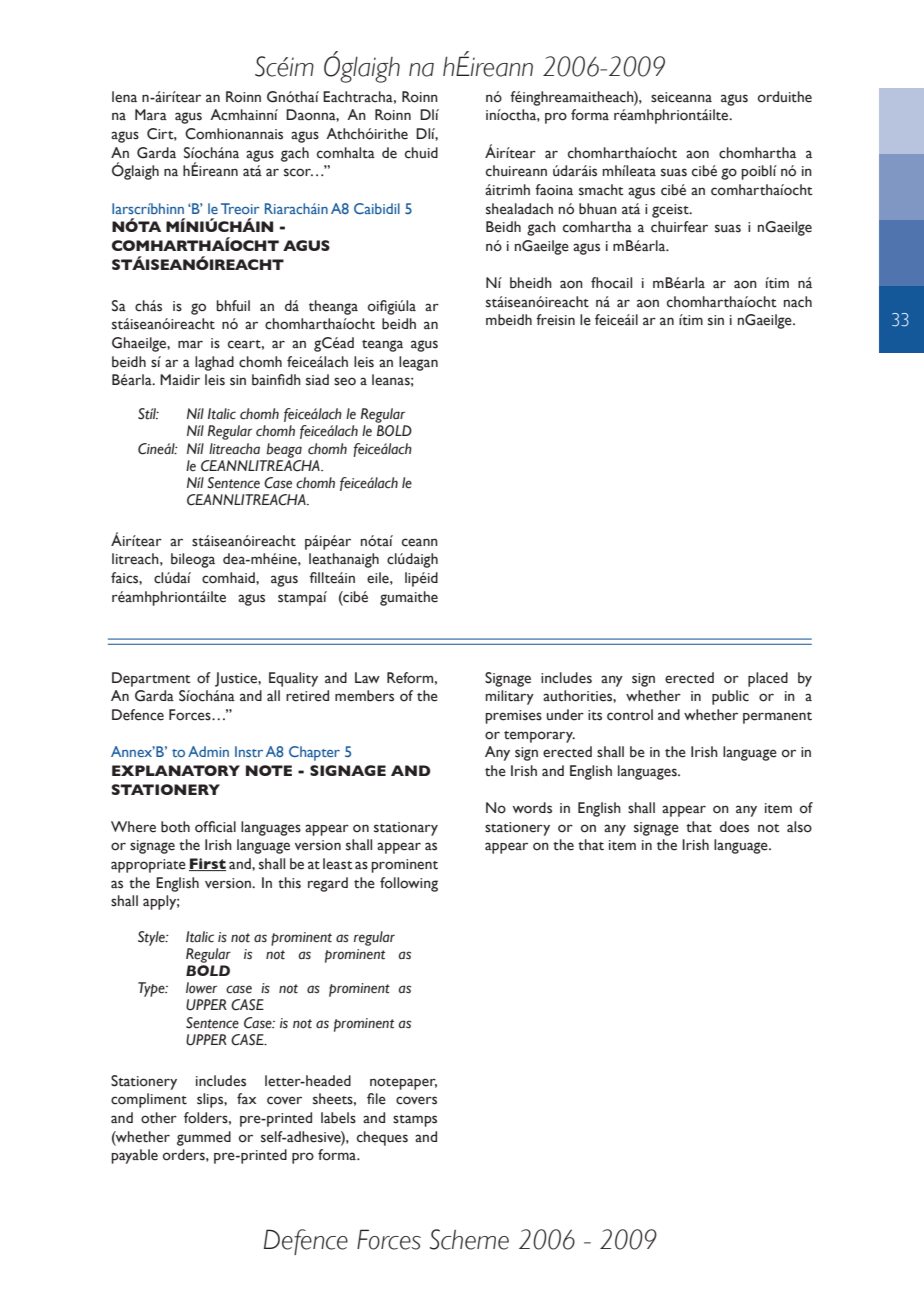 Image resolution: width=924 pixels, height=1308 pixels. What do you see at coordinates (345, 381) in the document?
I see `seo` at bounding box center [345, 381].
